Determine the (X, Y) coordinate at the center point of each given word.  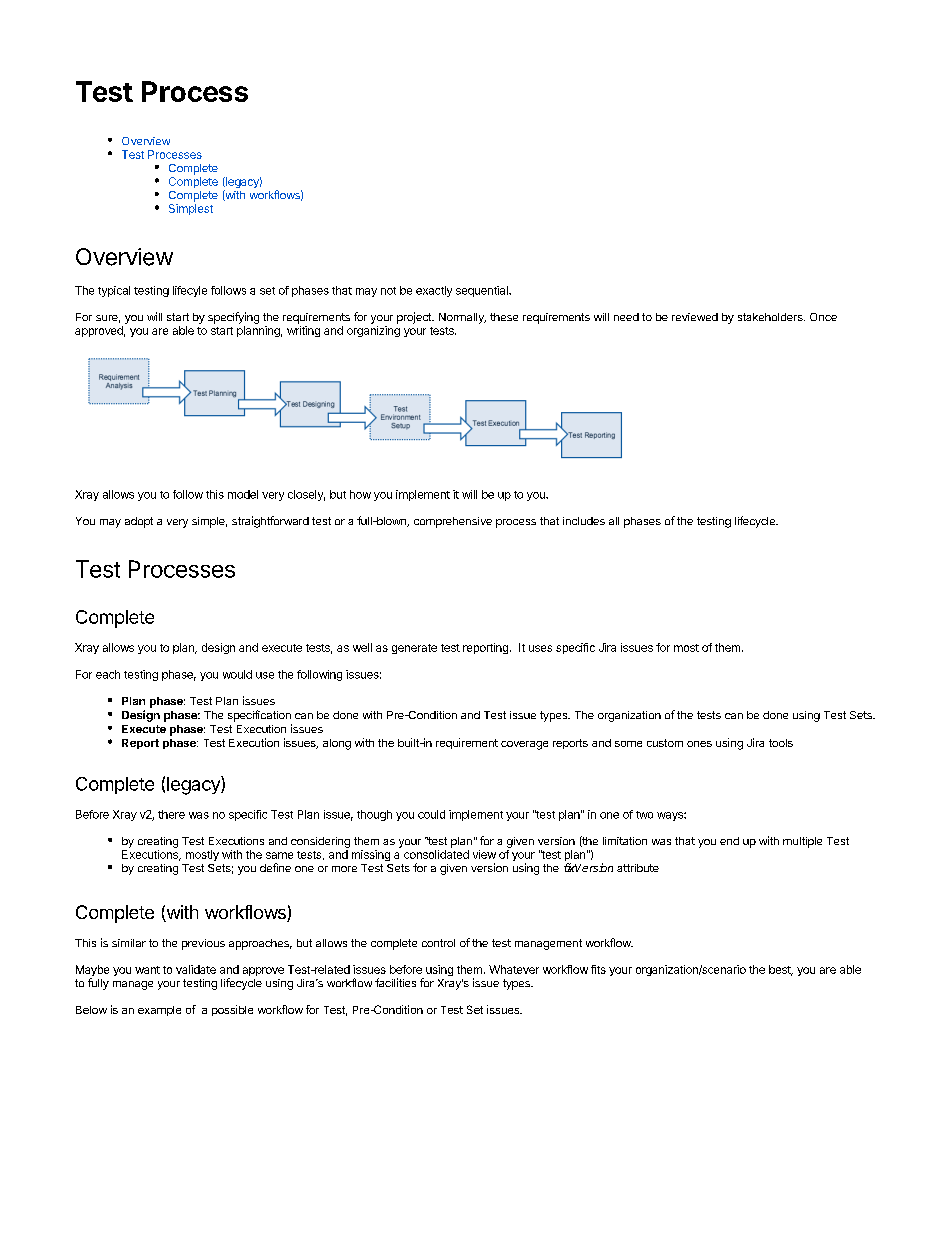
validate (196, 969)
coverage (524, 745)
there (171, 814)
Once (823, 317)
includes (584, 521)
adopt (139, 522)
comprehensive (453, 522)
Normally (462, 318)
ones (699, 744)
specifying (233, 318)
